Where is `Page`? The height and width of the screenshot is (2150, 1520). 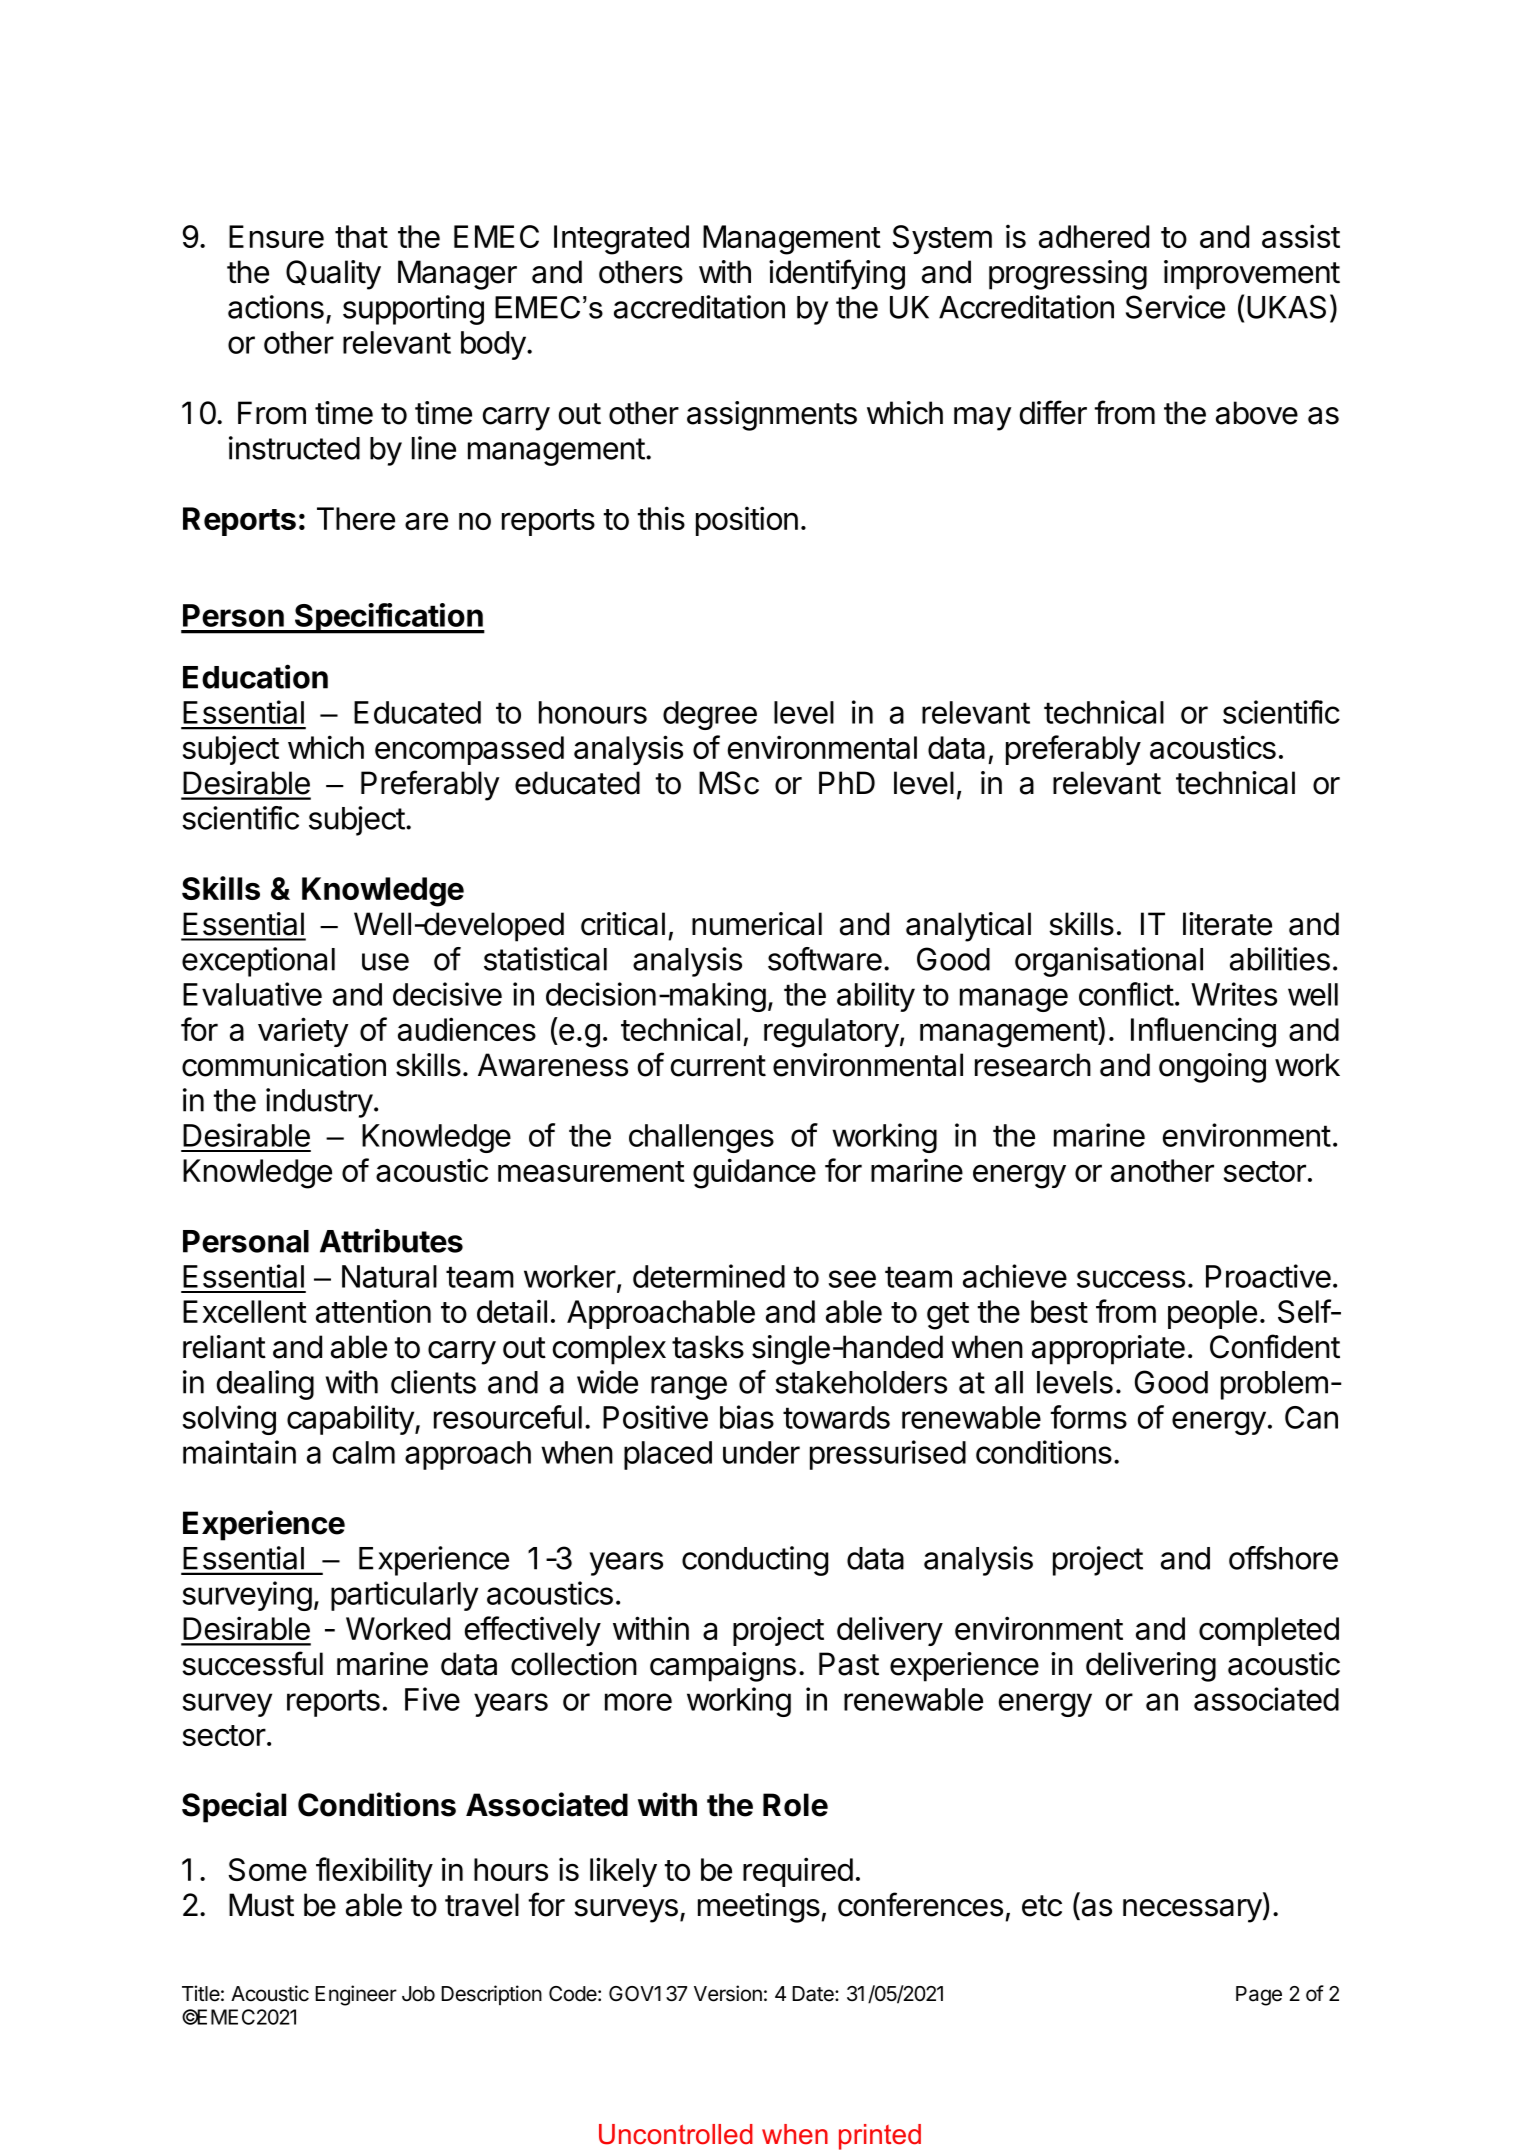 Page is located at coordinates (1259, 1996).
